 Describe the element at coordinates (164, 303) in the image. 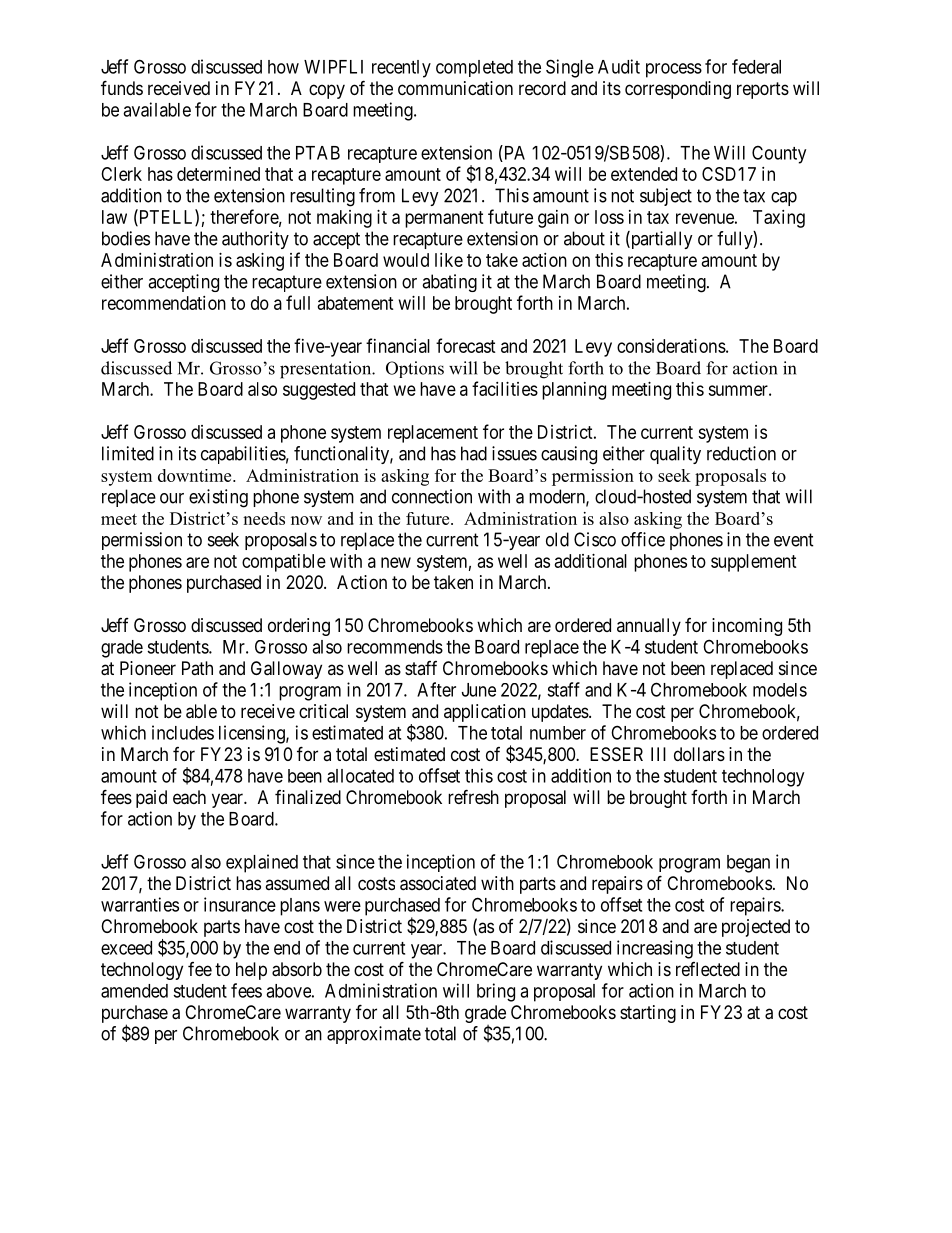

I see `recommendation` at that location.
